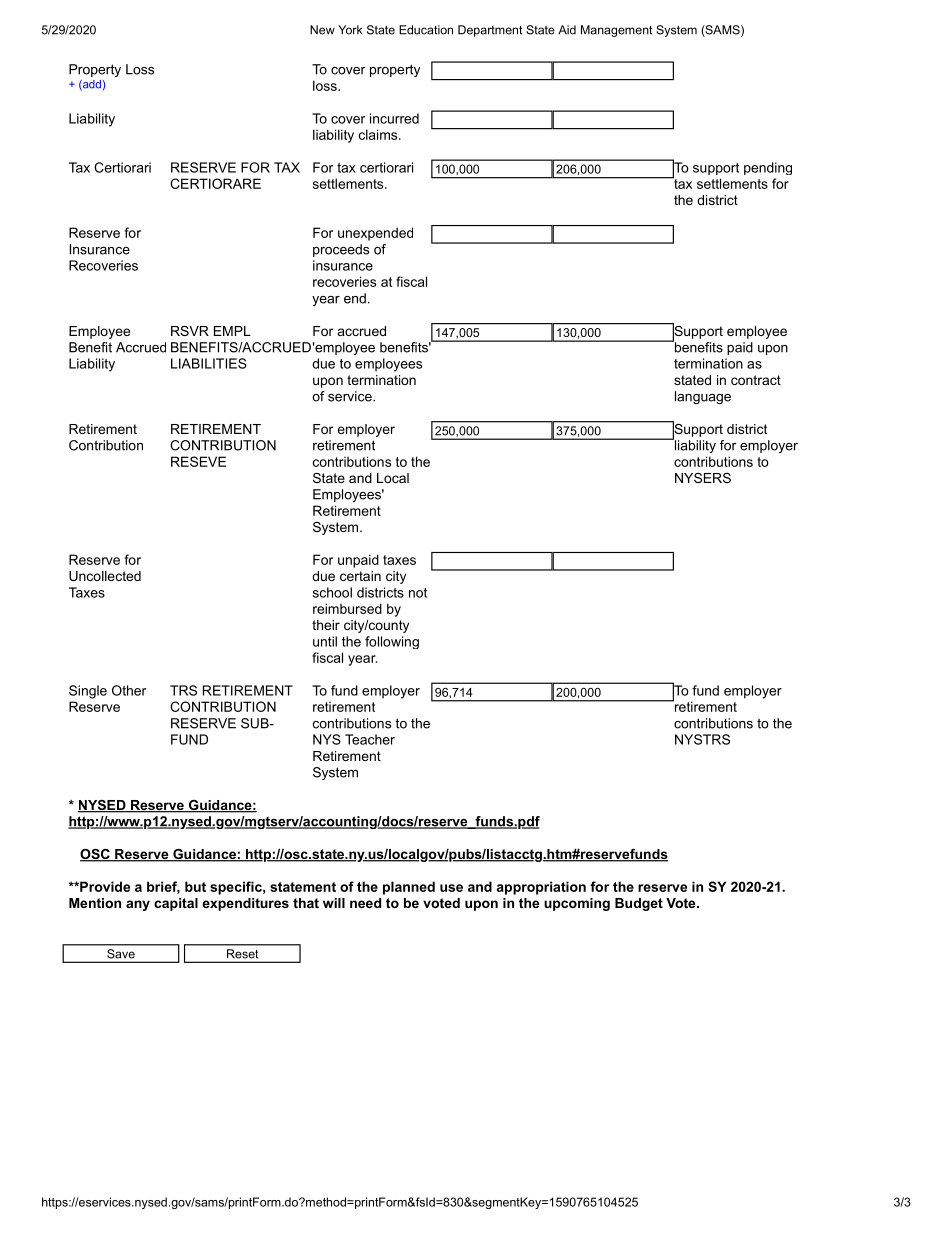  Describe the element at coordinates (360, 576) in the screenshot. I see `certain` at that location.
